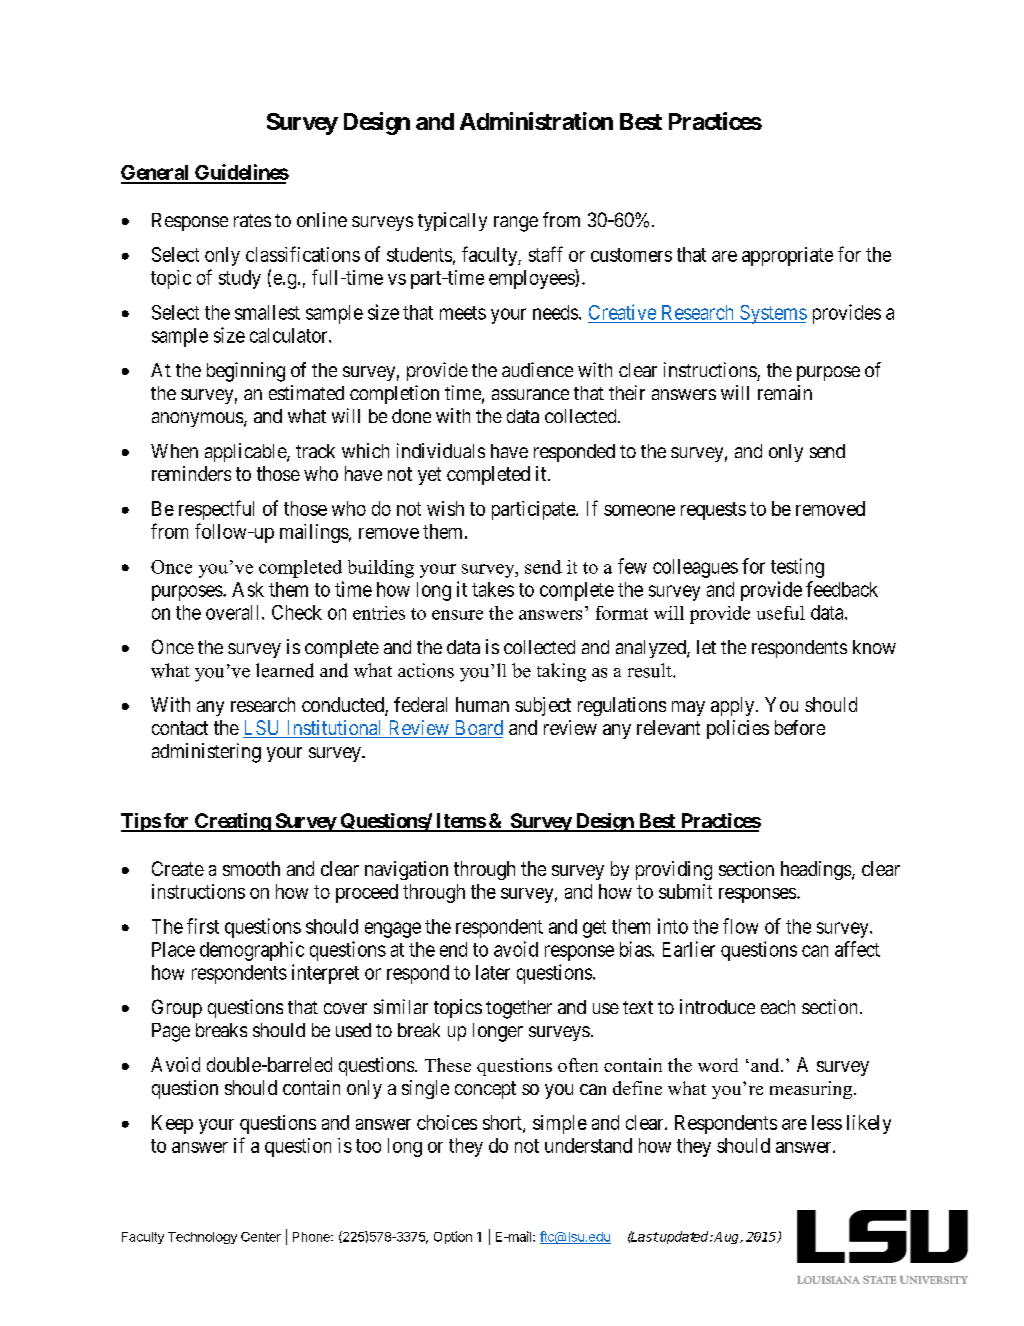  I want to click on respectful, so click(216, 510).
